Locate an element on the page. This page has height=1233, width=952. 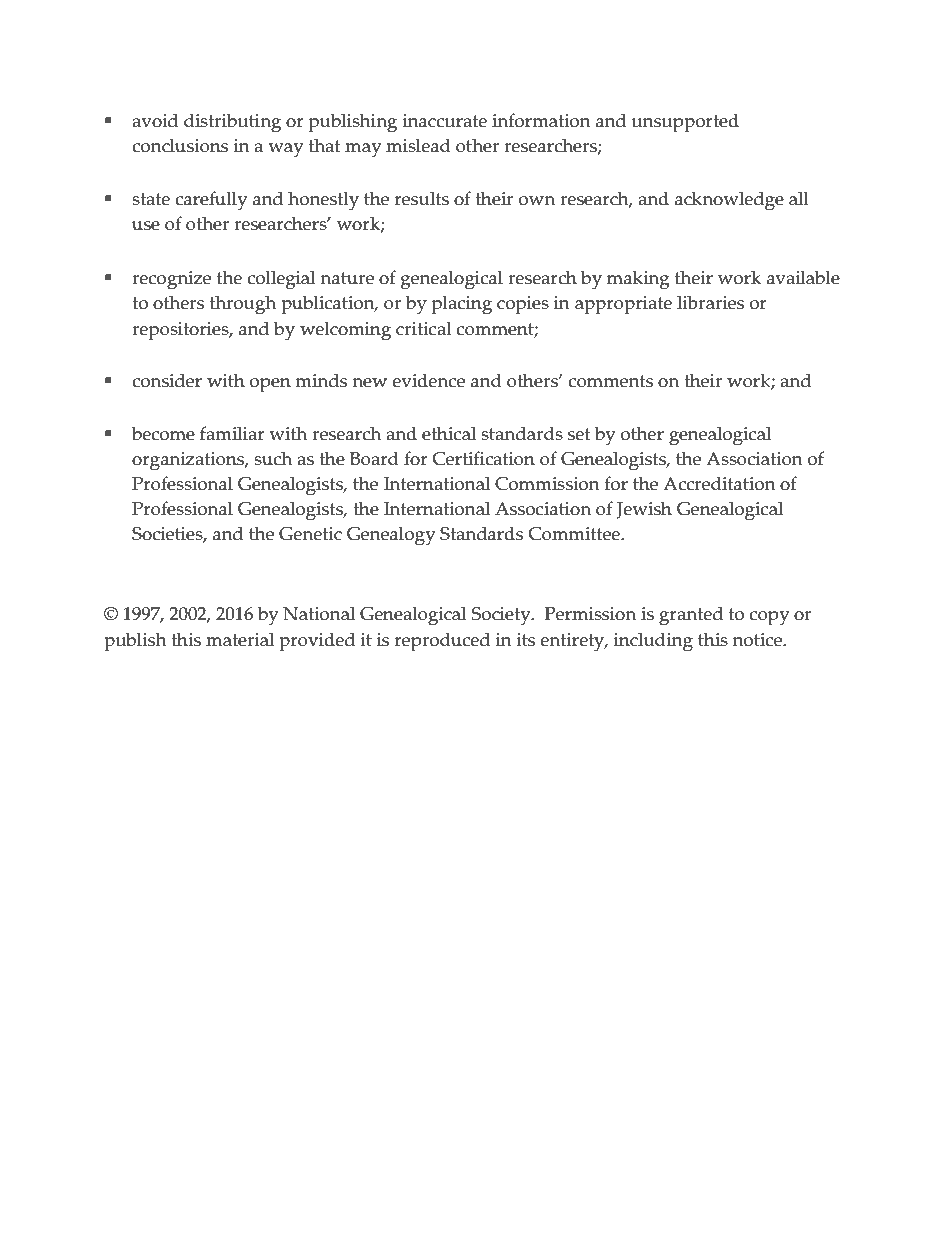
granted is located at coordinates (691, 616).
